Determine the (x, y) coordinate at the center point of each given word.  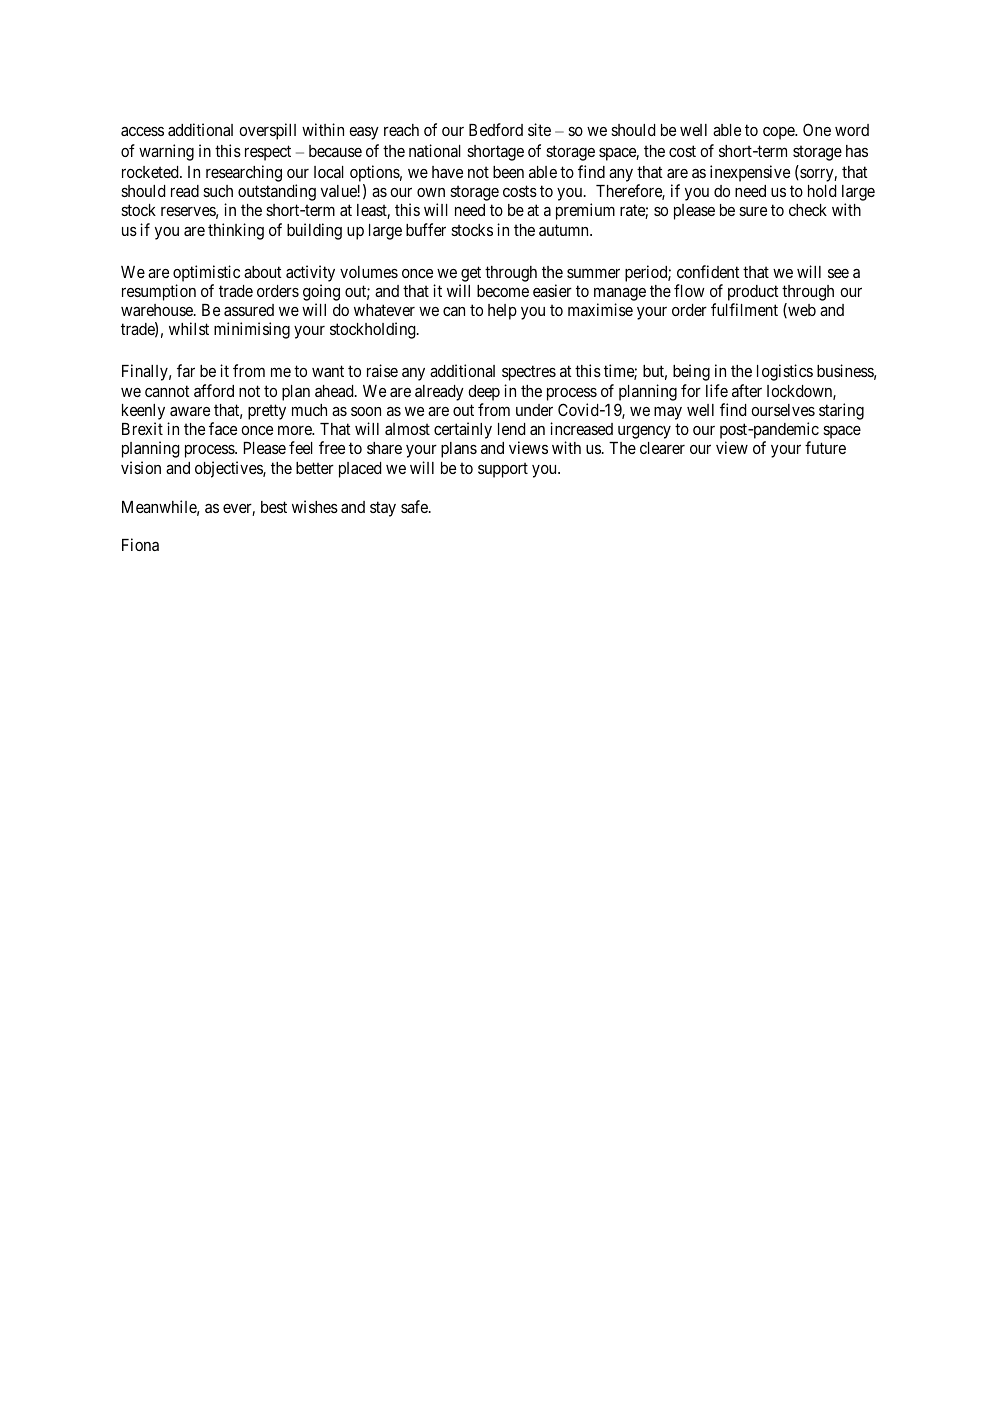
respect (268, 153)
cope (779, 133)
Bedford (496, 129)
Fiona (140, 544)
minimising (252, 330)
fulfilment (744, 309)
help (502, 312)
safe (415, 506)
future (825, 447)
